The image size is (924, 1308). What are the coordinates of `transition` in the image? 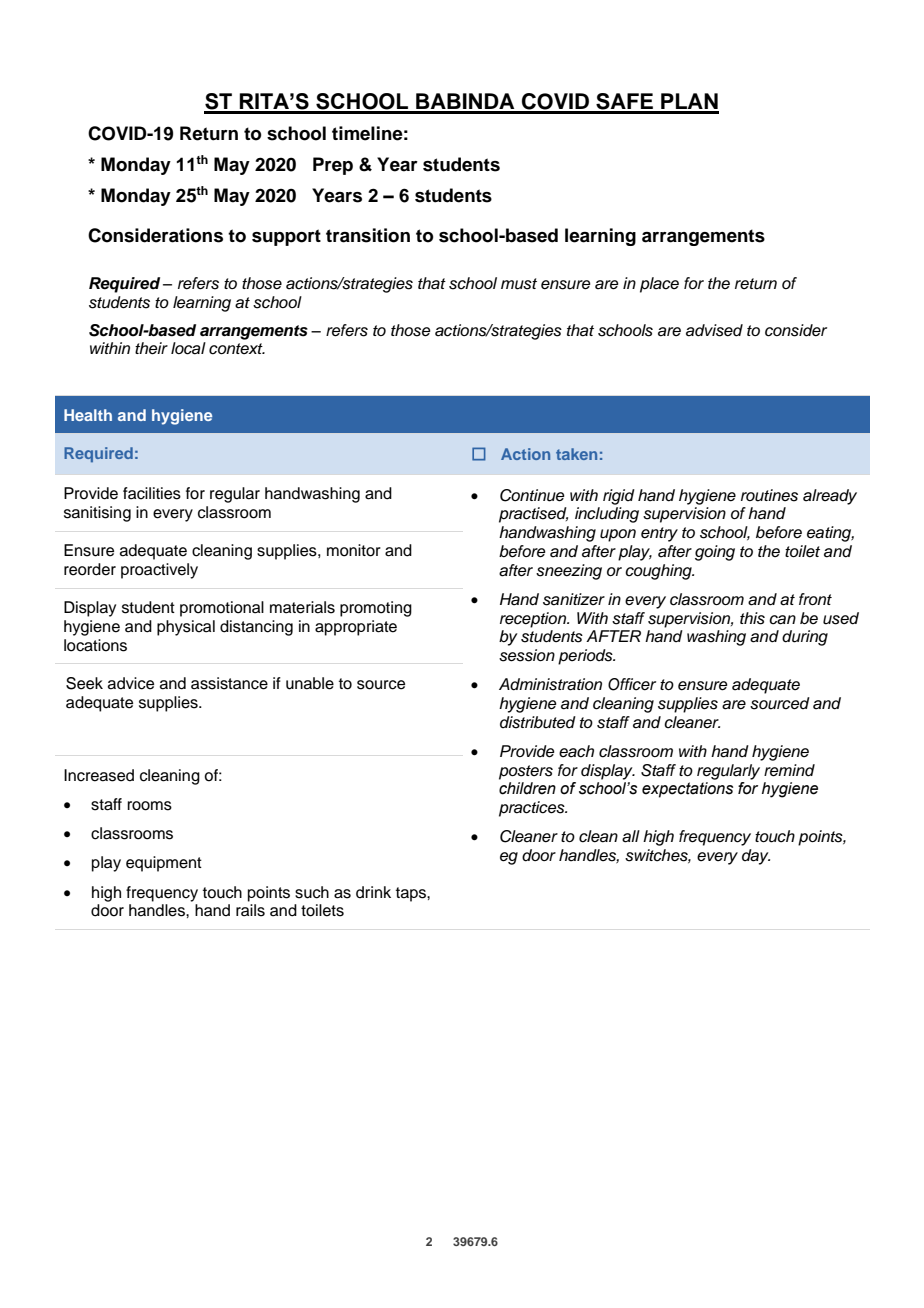 It's located at (368, 235).
